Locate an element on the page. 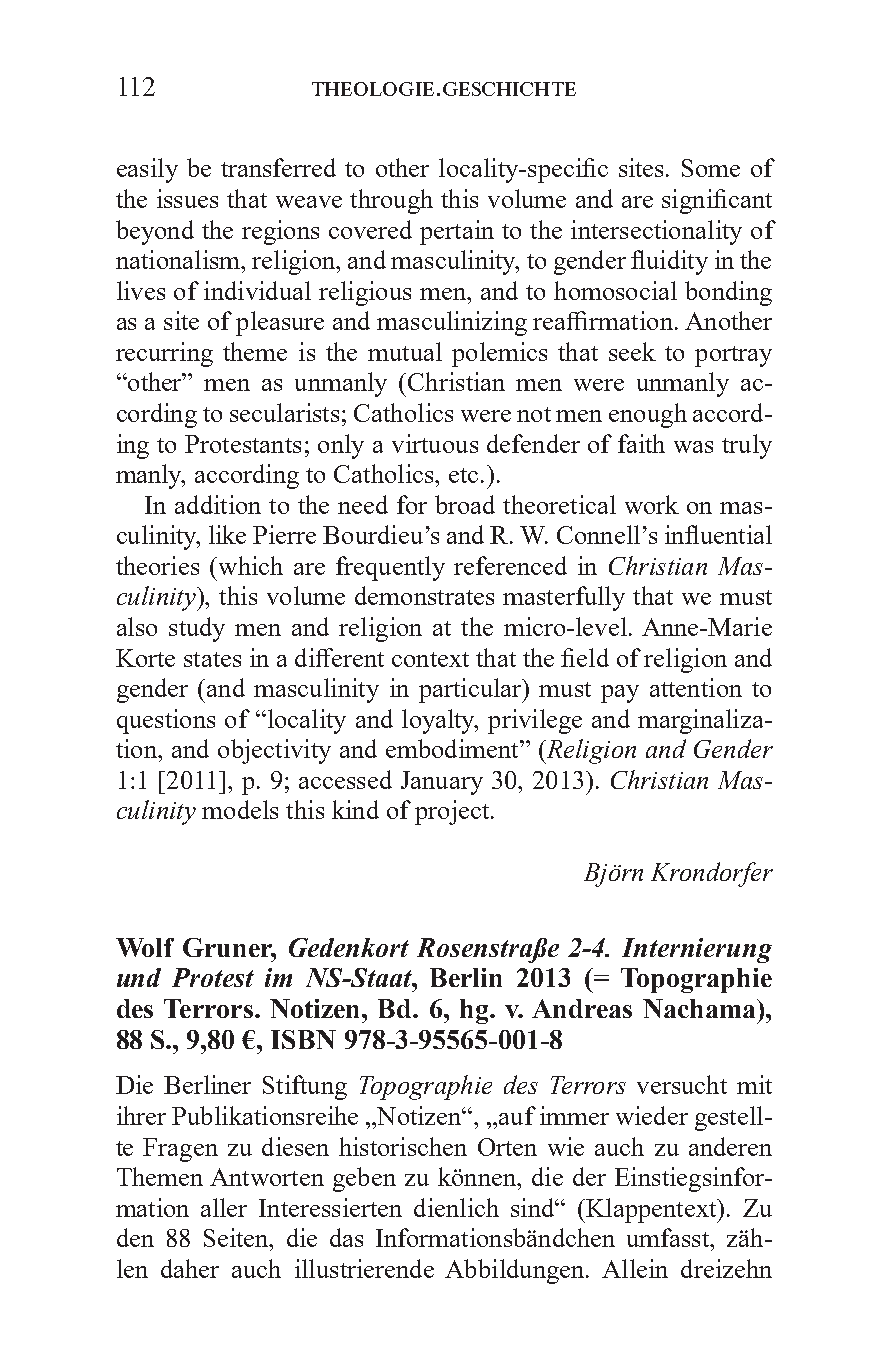  Seiten is located at coordinates (237, 1237).
